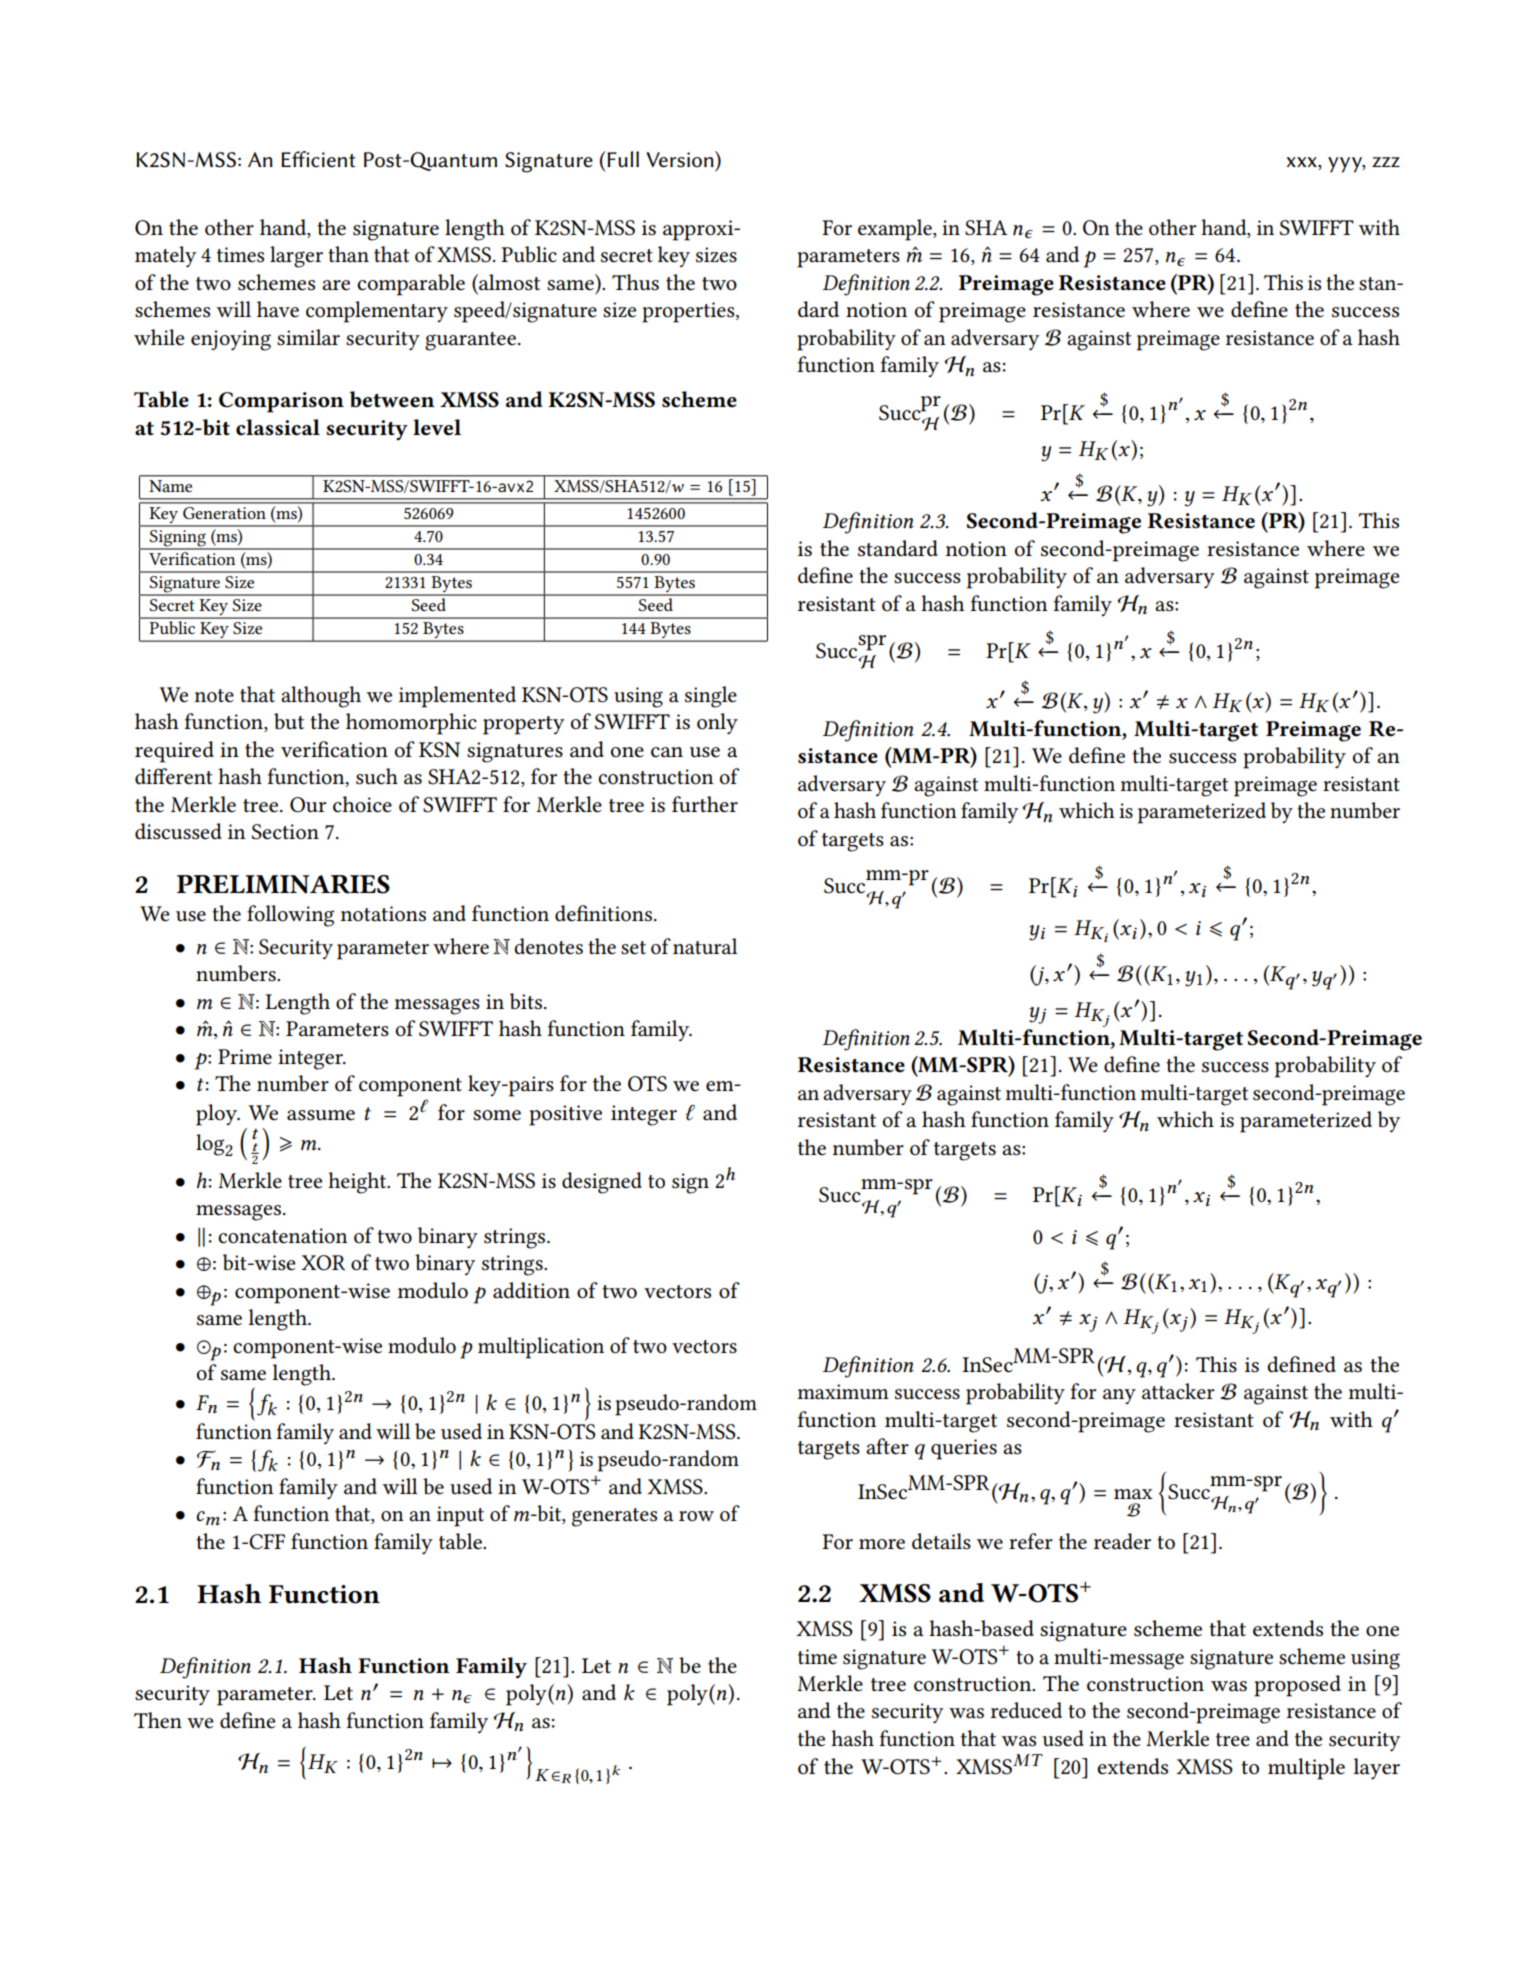 The height and width of the document is (1986, 1535). Describe the element at coordinates (705, 804) in the document. I see `further` at that location.
